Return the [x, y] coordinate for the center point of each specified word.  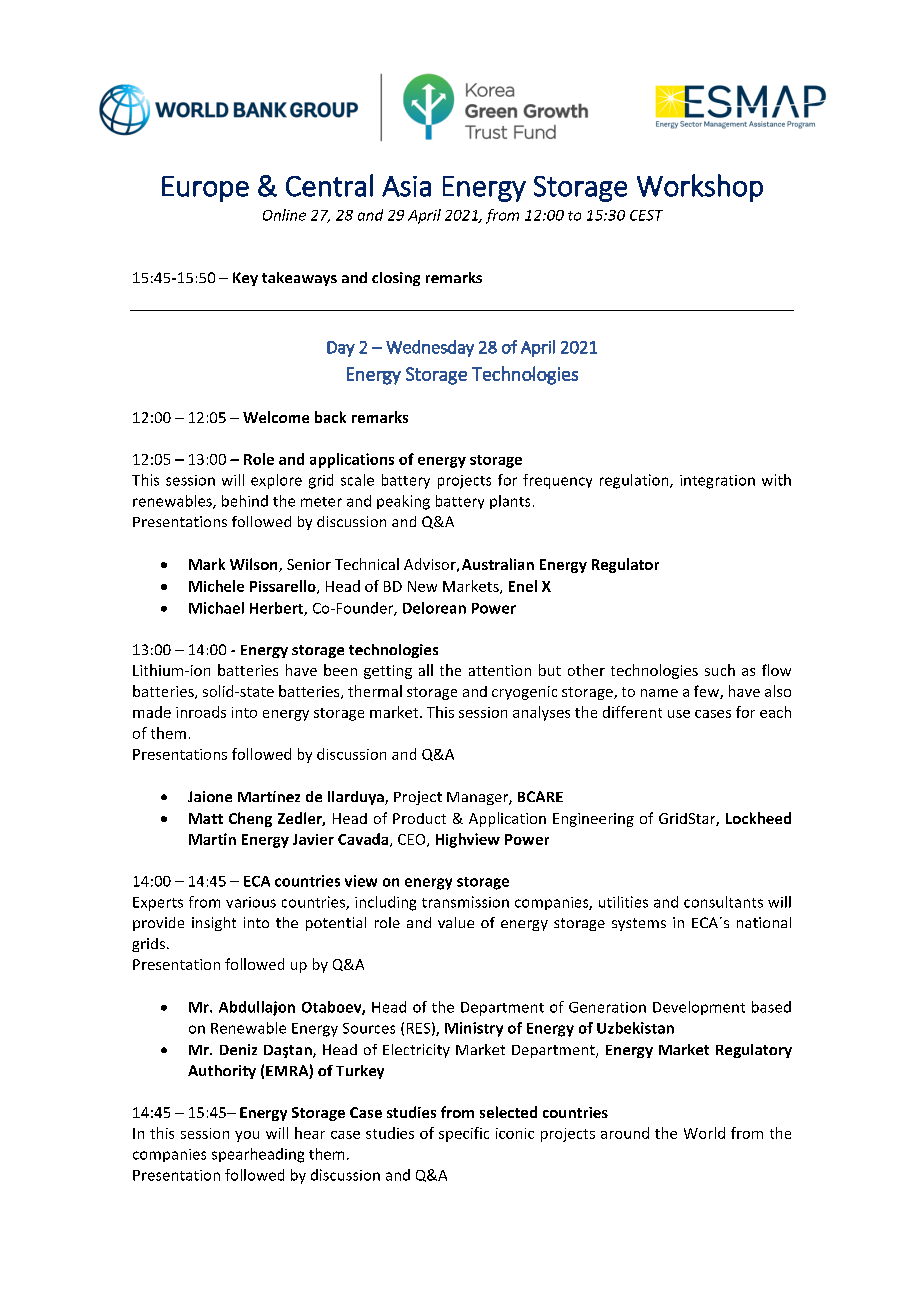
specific [464, 1134]
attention [500, 670]
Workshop [700, 188]
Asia [406, 186]
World [704, 1133]
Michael [216, 608]
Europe [205, 189]
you [247, 1136]
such [720, 670]
